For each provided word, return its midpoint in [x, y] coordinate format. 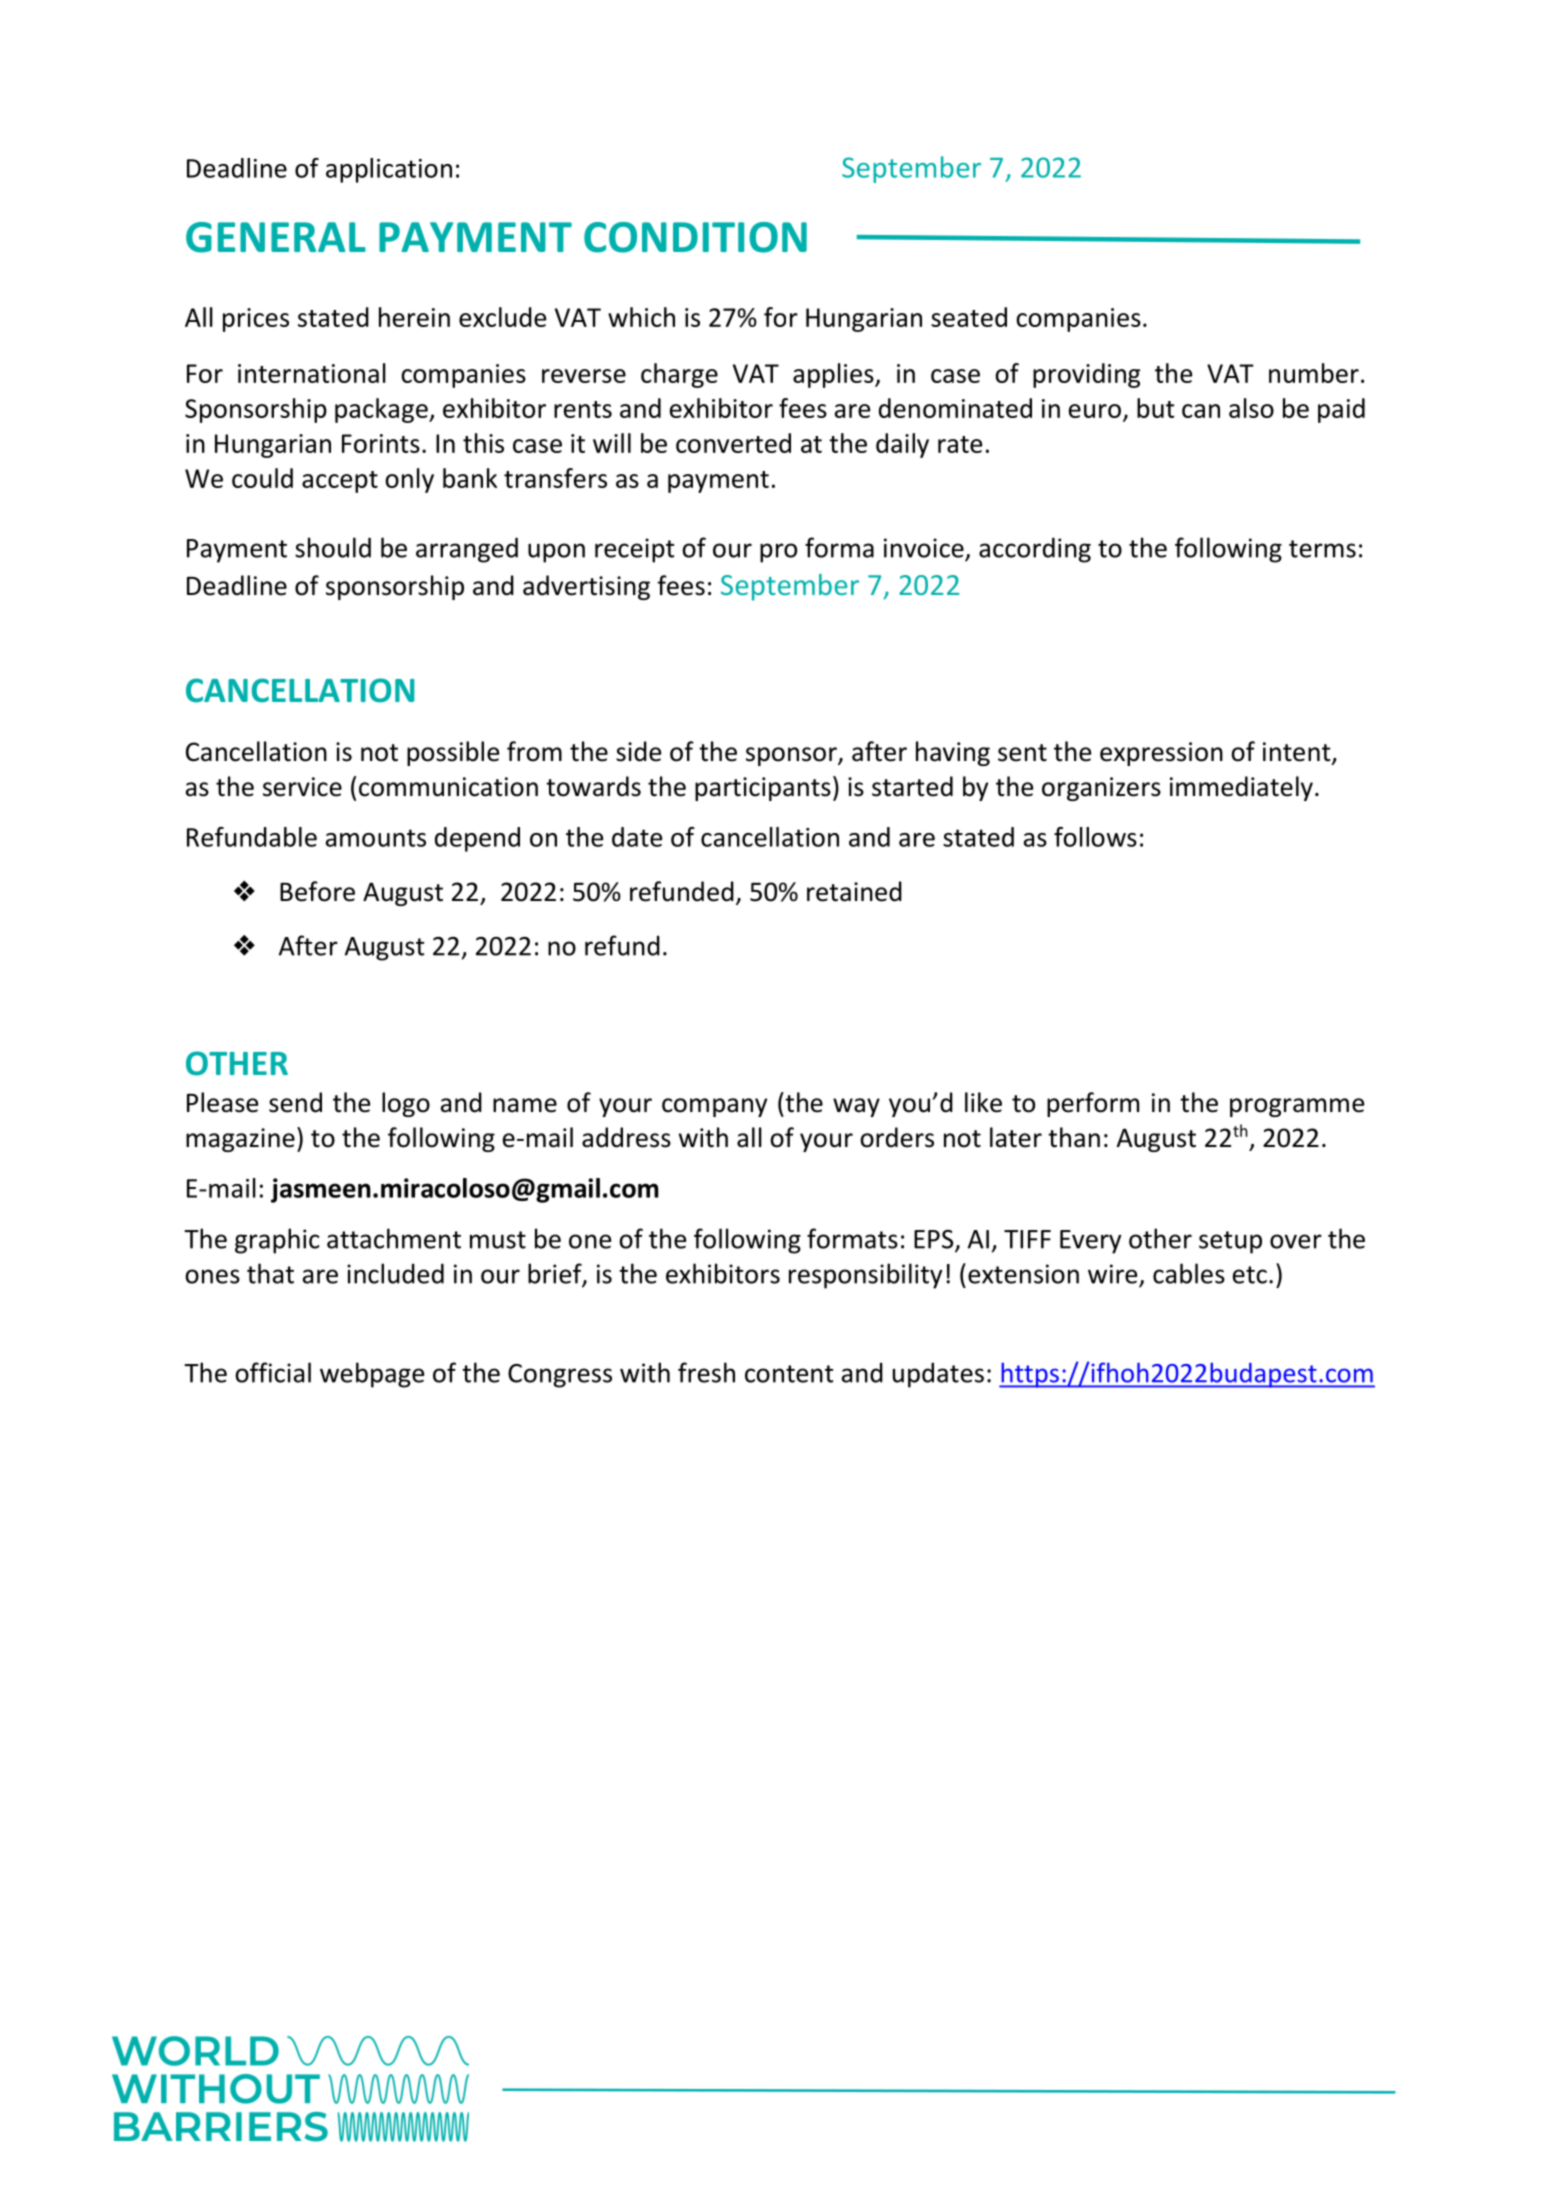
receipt [634, 550]
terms [1322, 549]
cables [1189, 1273]
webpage [372, 1375]
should [333, 547]
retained [854, 891]
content [789, 1374]
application [389, 170]
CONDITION [695, 237]
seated [969, 317]
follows [1095, 837]
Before [317, 891]
